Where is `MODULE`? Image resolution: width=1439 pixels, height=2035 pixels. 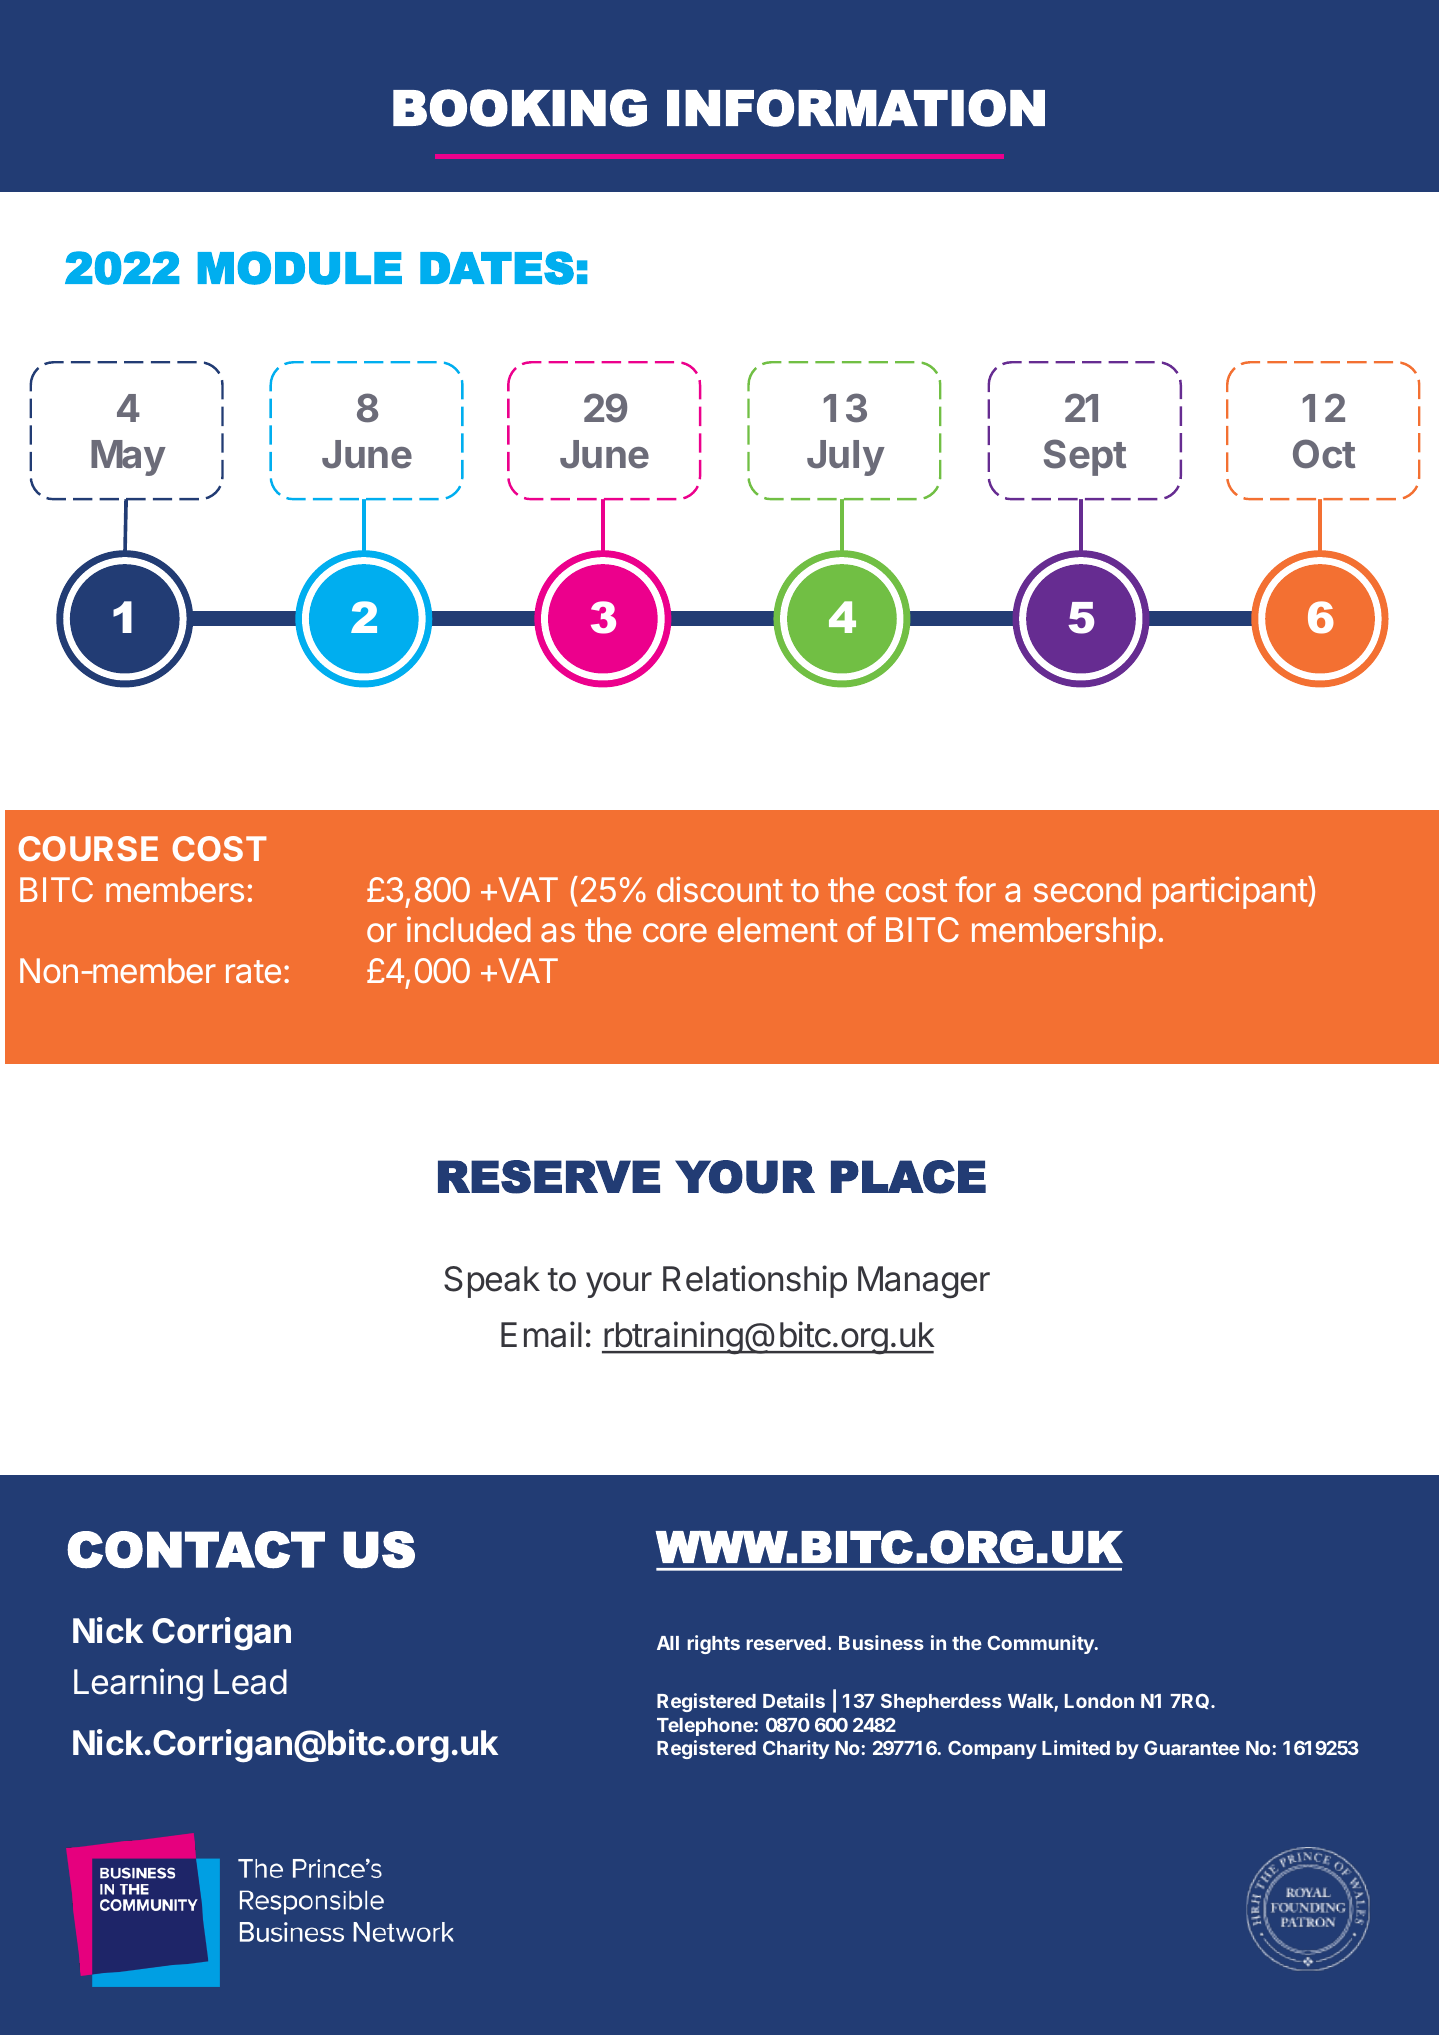 MODULE is located at coordinates (300, 268).
